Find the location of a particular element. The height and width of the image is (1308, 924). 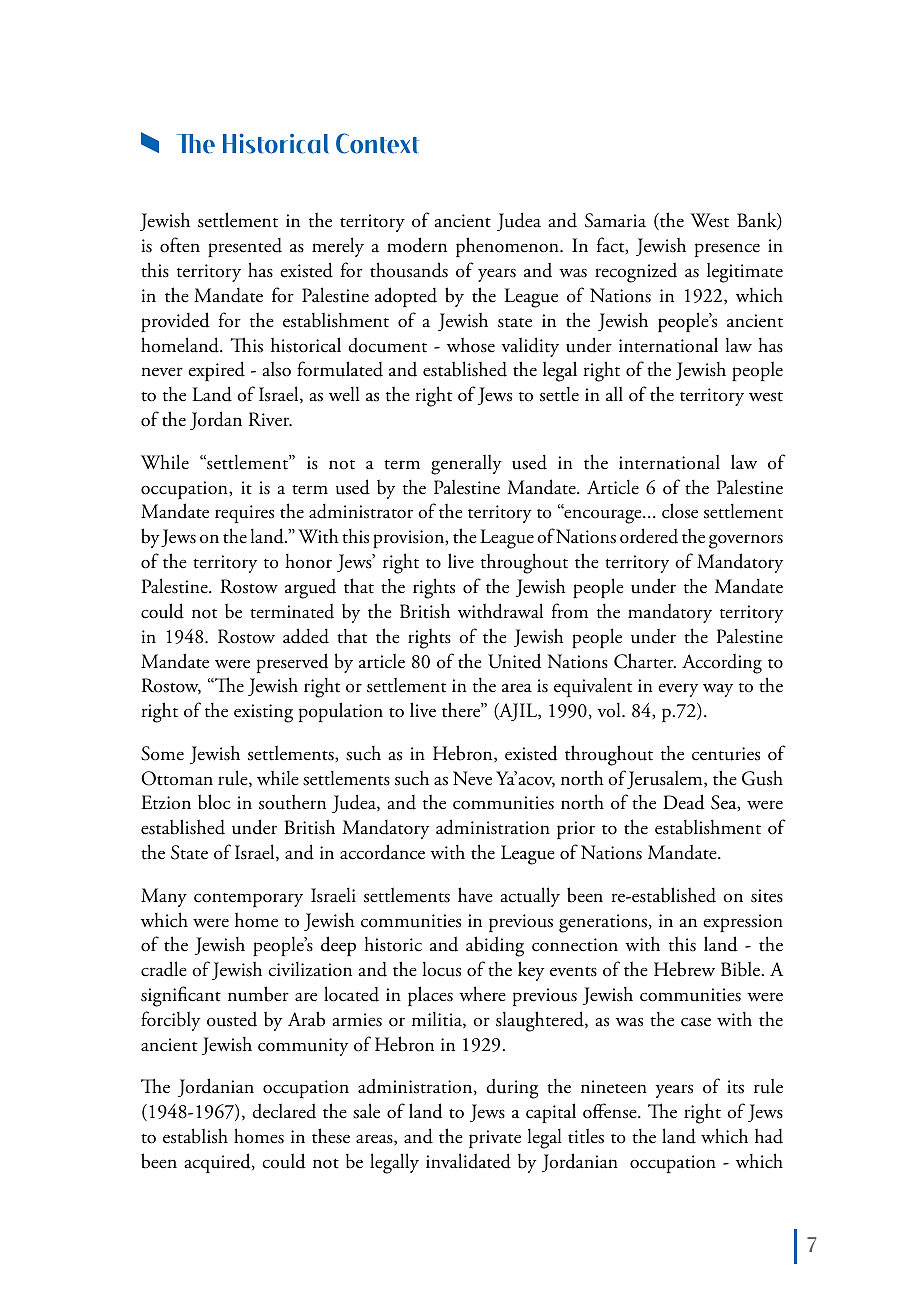

close is located at coordinates (680, 511).
